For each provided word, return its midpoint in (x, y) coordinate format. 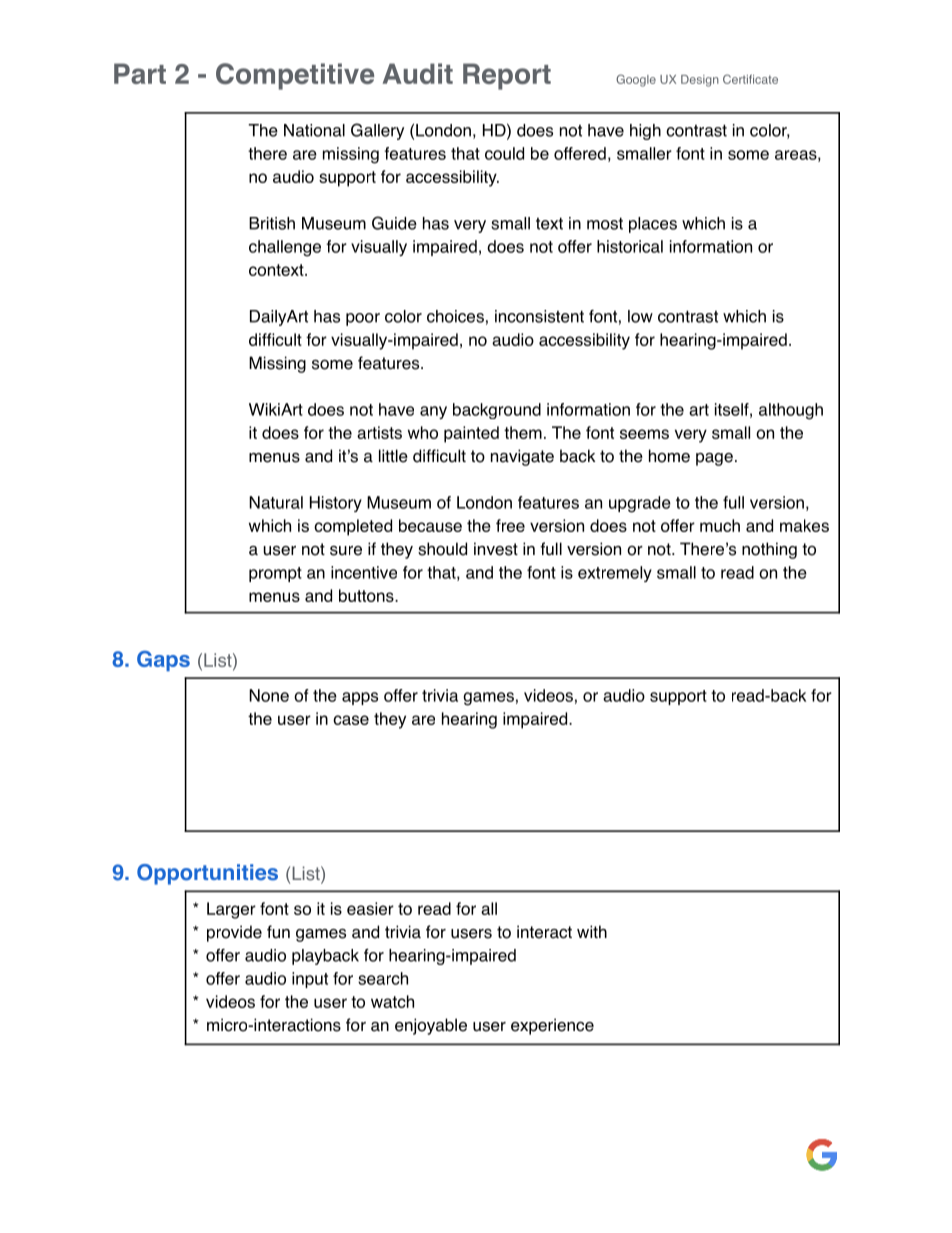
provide (234, 933)
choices (455, 316)
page (714, 459)
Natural (276, 502)
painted (471, 434)
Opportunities (207, 874)
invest (496, 549)
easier (370, 908)
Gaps (163, 661)
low (640, 316)
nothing (769, 550)
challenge (285, 248)
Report (507, 76)
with (592, 931)
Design (700, 81)
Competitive (295, 76)
